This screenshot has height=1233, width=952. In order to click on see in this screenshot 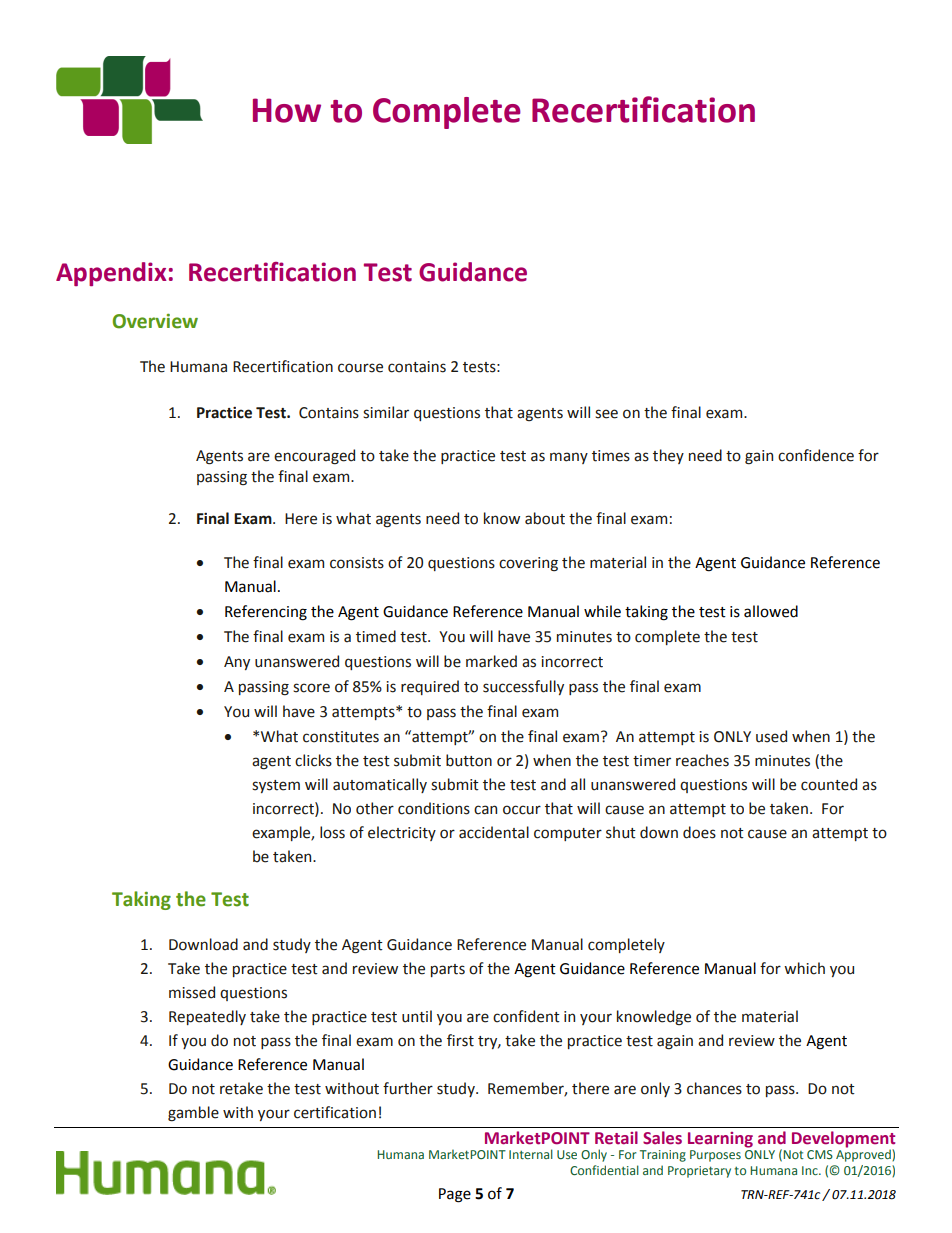, I will do `click(606, 414)`.
